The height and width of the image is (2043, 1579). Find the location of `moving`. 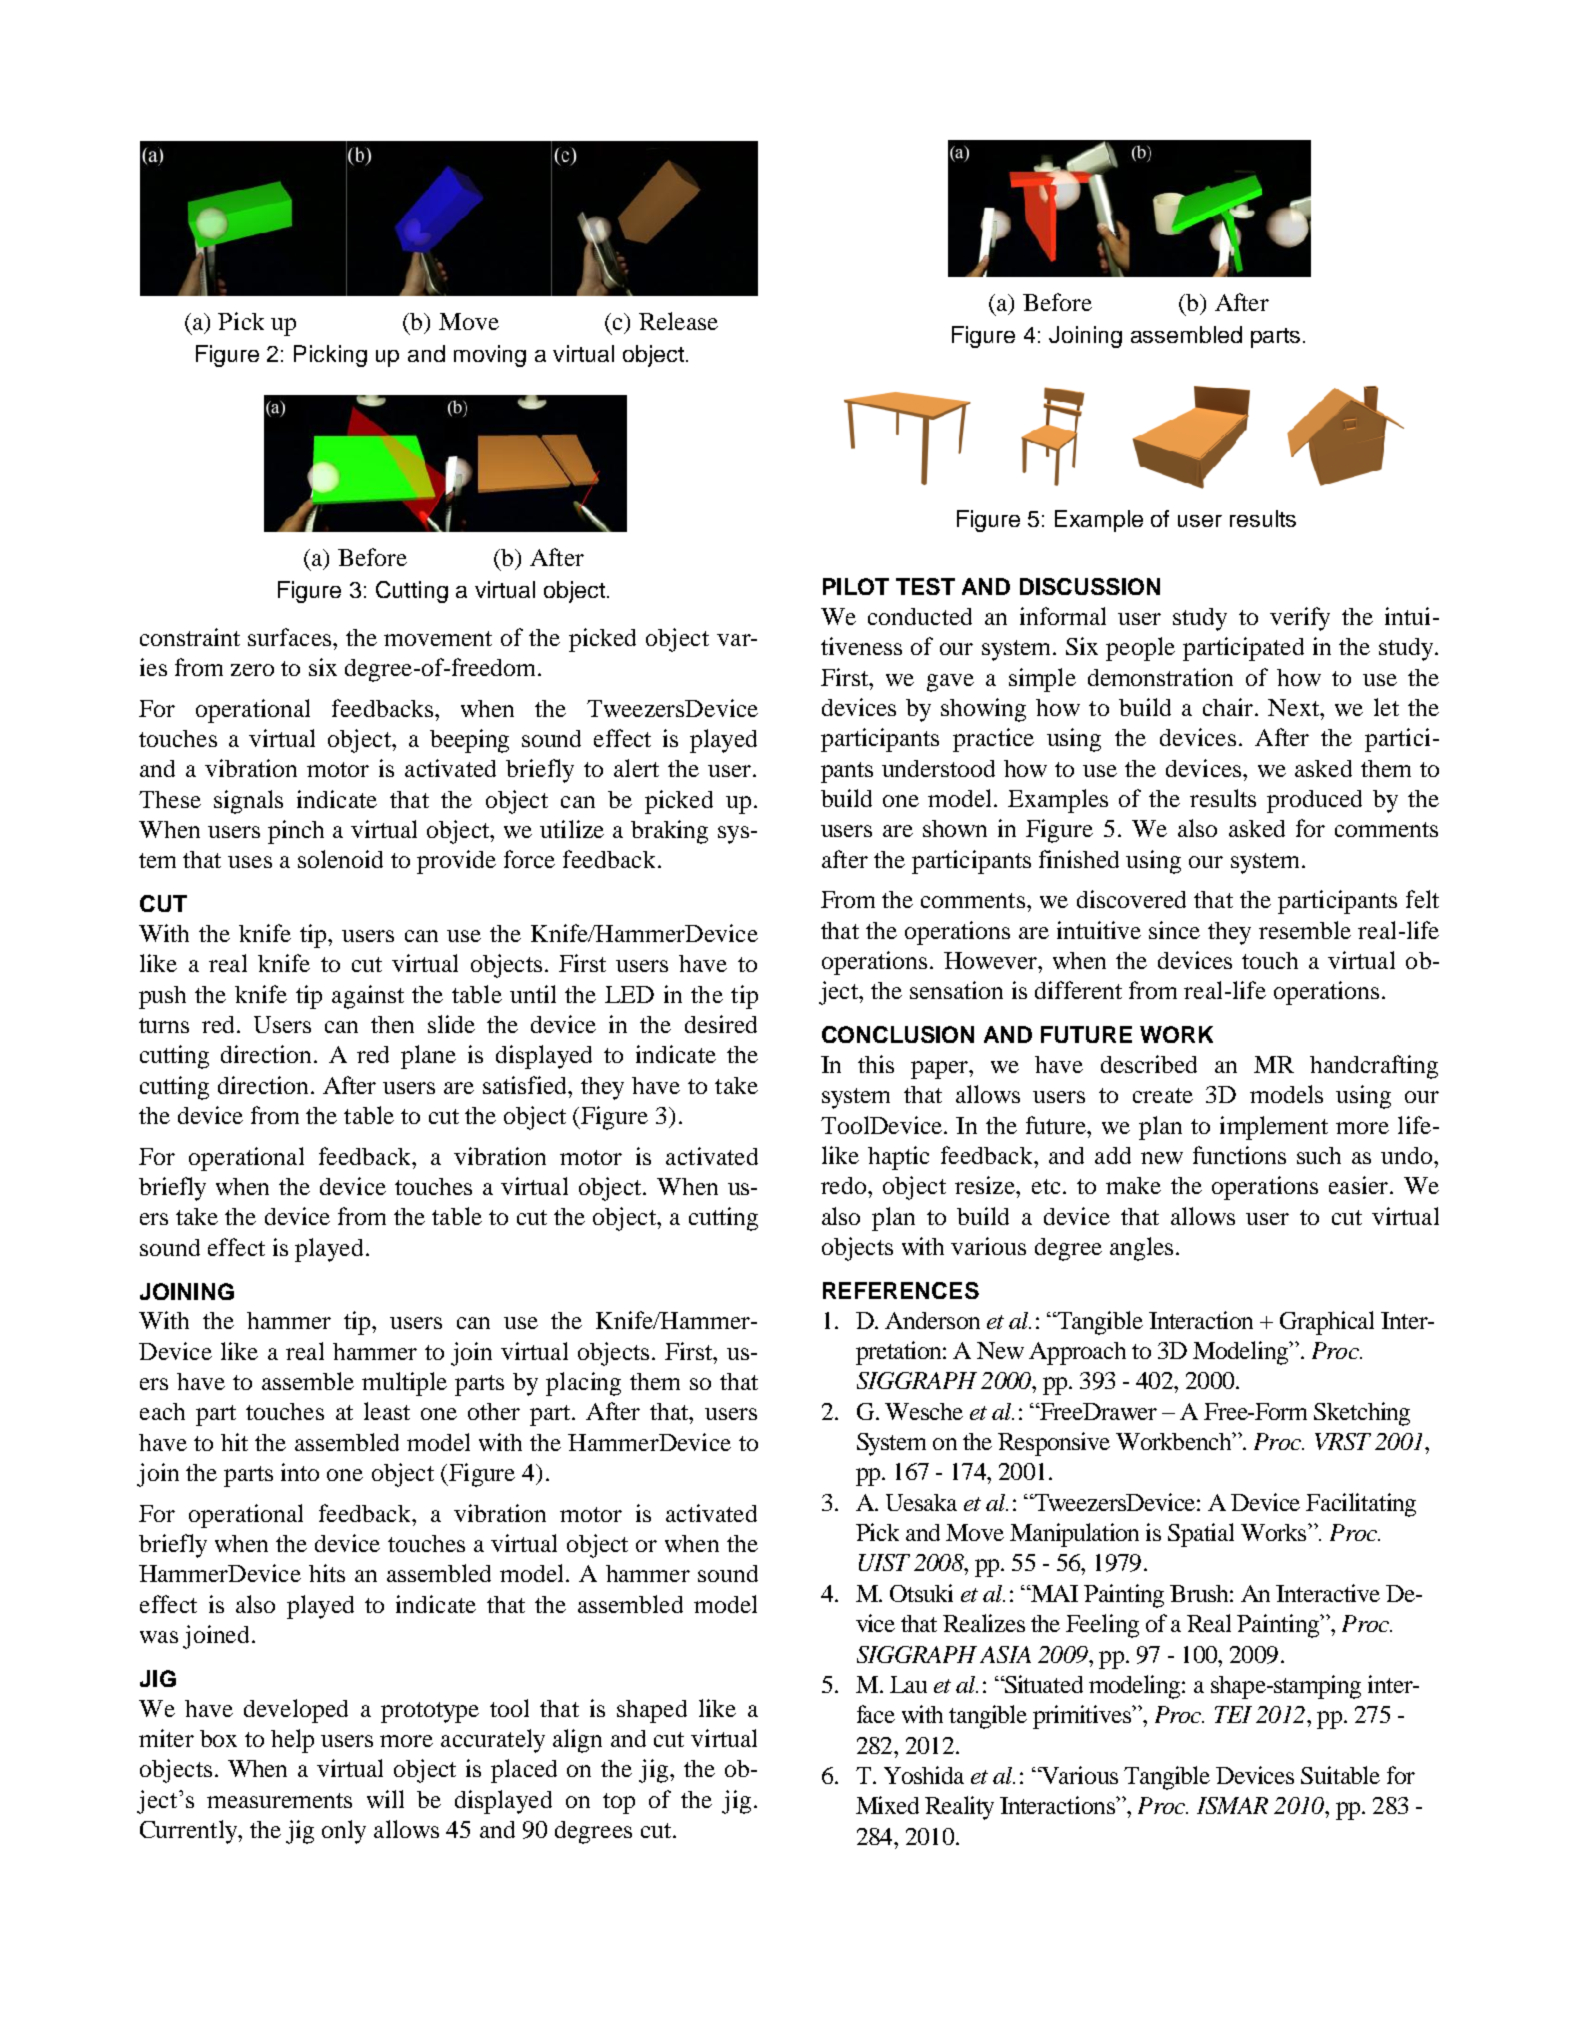

moving is located at coordinates (490, 356).
